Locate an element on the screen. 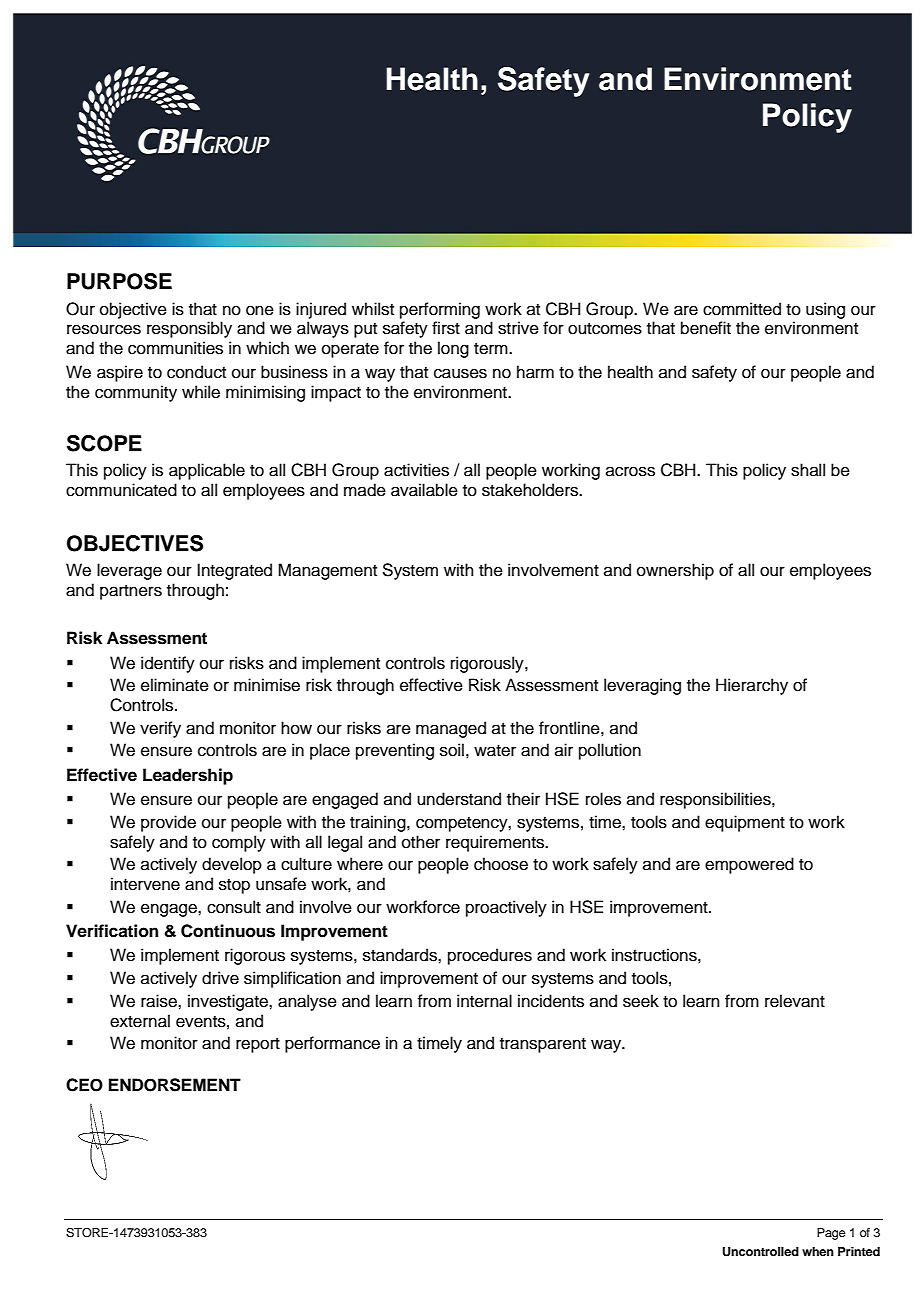 This screenshot has height=1308, width=924. performing is located at coordinates (440, 310).
